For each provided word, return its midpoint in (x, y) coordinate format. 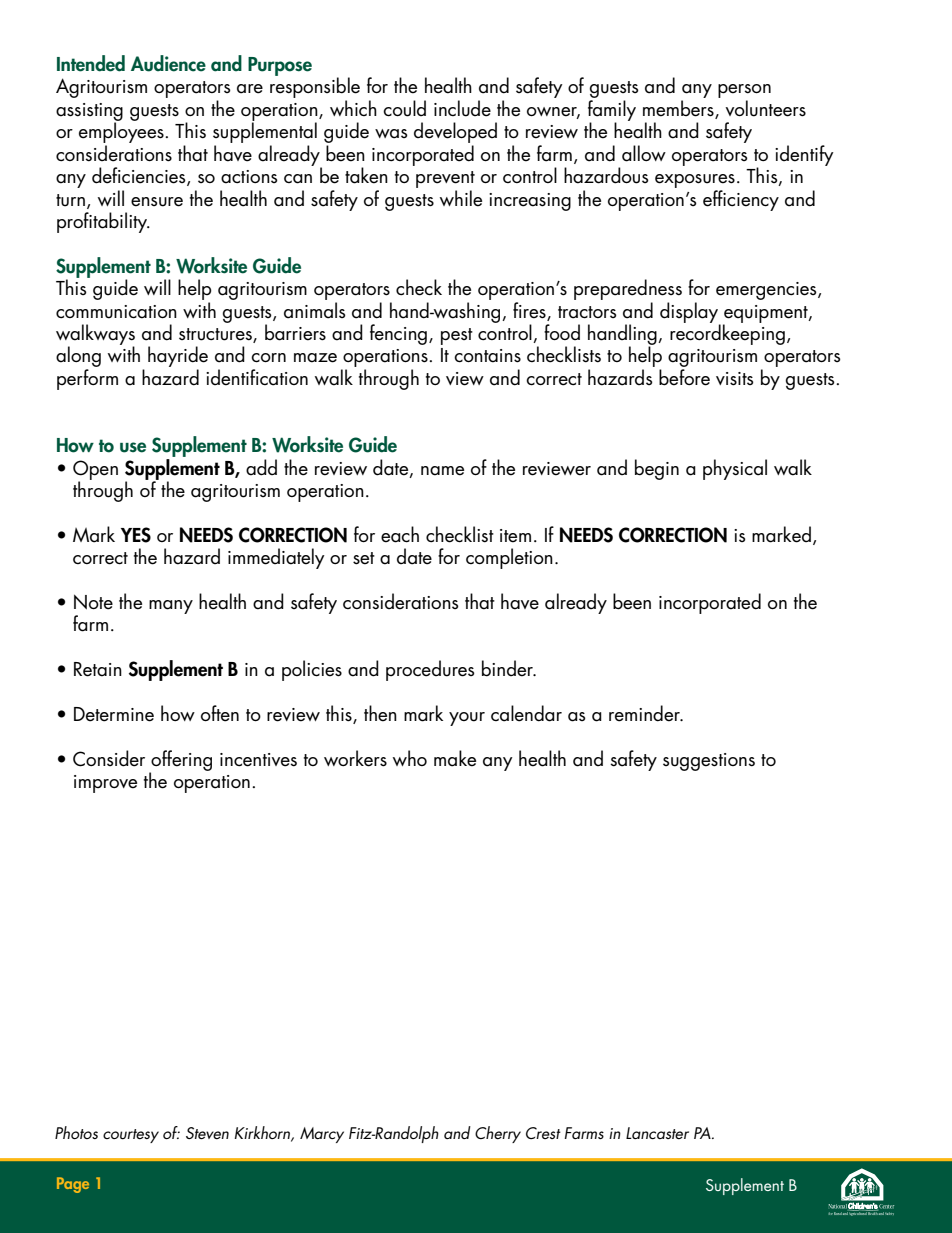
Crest (543, 1133)
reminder (645, 713)
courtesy (131, 1136)
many (171, 607)
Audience (168, 63)
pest (457, 336)
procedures (430, 670)
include (462, 108)
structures (216, 335)
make (455, 758)
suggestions (709, 762)
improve (105, 784)
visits (735, 379)
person (744, 92)
